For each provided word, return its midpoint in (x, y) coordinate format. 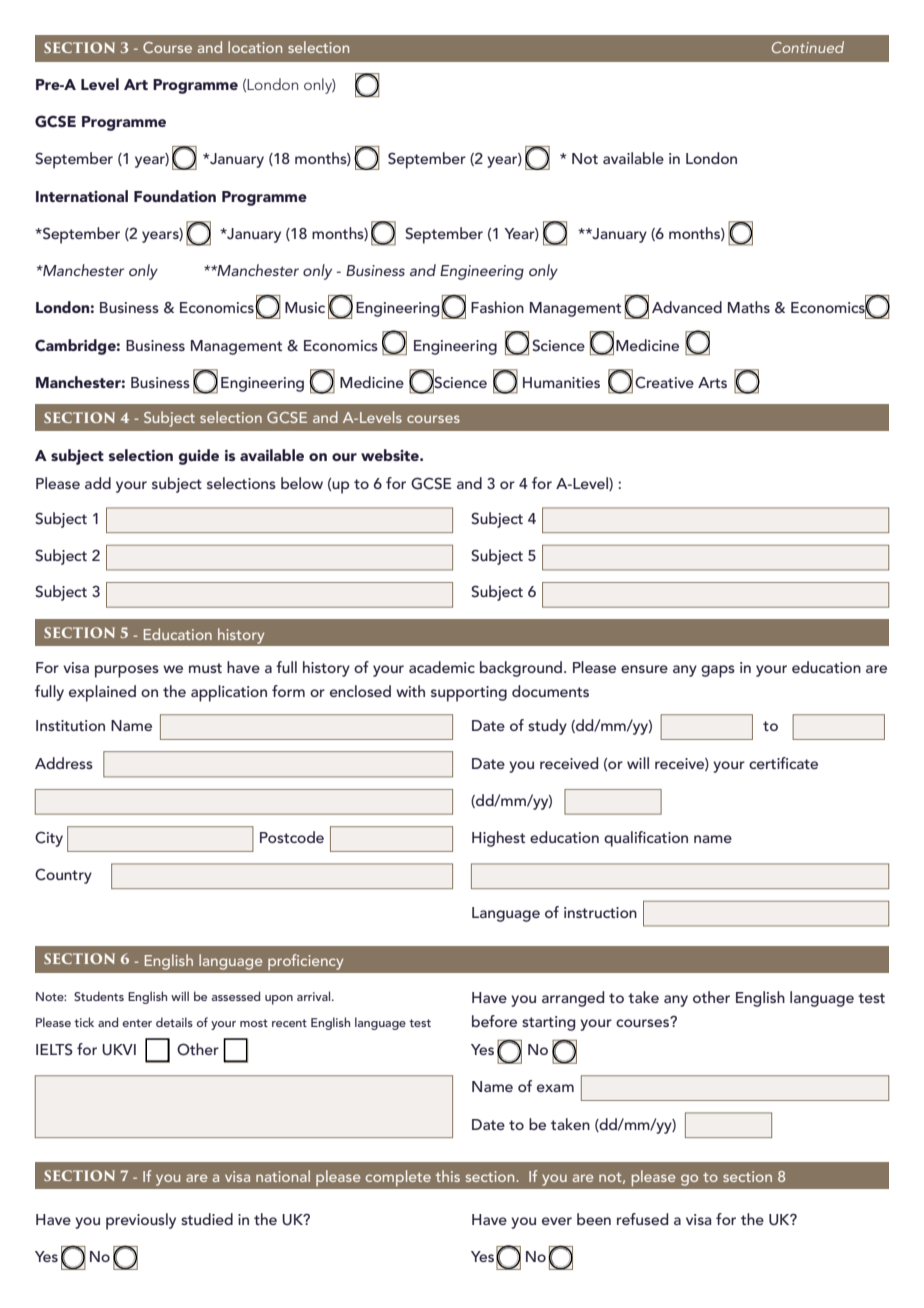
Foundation (175, 196)
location (255, 47)
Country (63, 876)
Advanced (687, 307)
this (448, 1176)
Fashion (497, 307)
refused (642, 1219)
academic (442, 667)
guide (199, 457)
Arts (712, 382)
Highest (498, 839)
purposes (127, 671)
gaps (718, 671)
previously (141, 1221)
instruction (600, 912)
